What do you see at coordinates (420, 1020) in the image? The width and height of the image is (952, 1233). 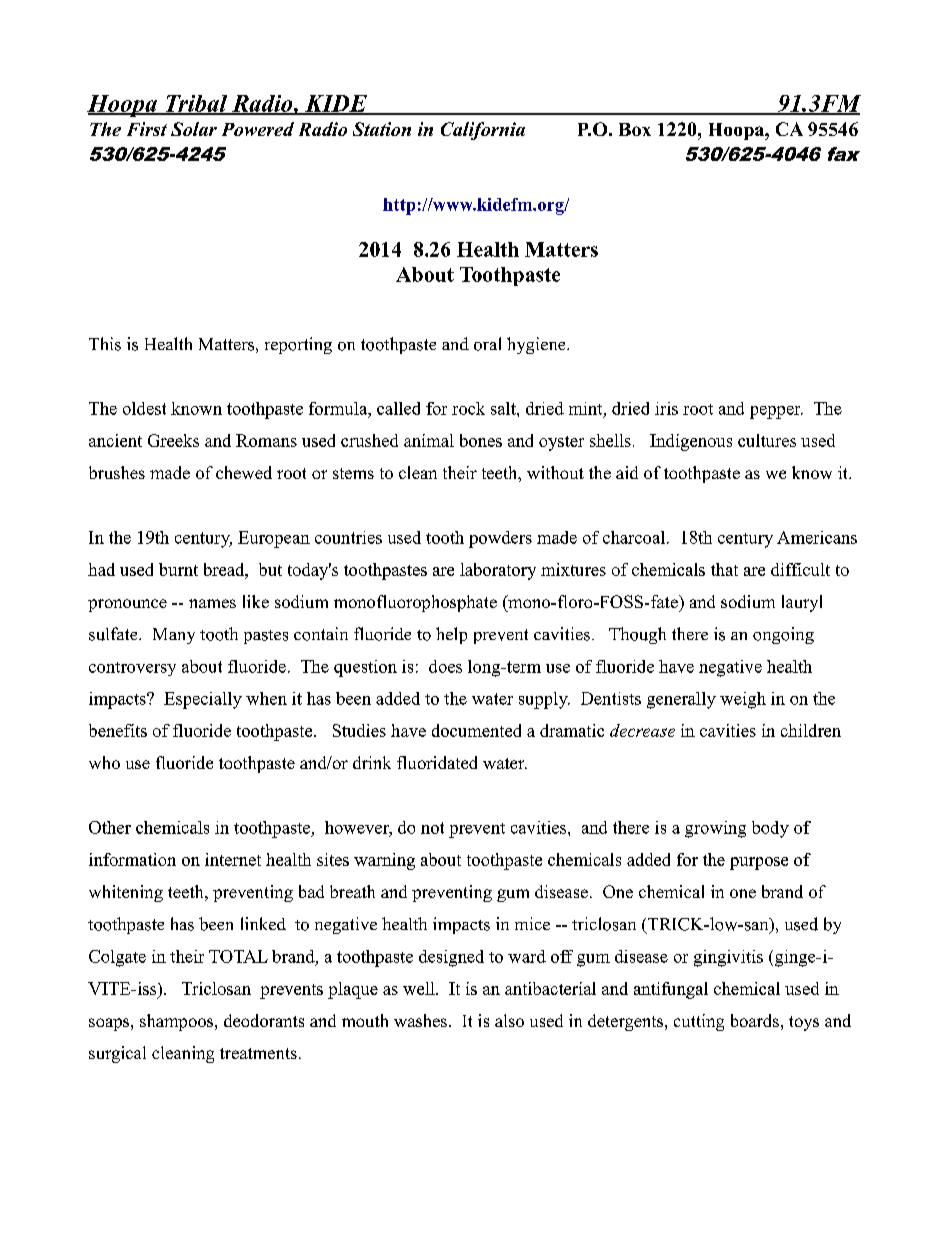 I see `washes` at bounding box center [420, 1020].
